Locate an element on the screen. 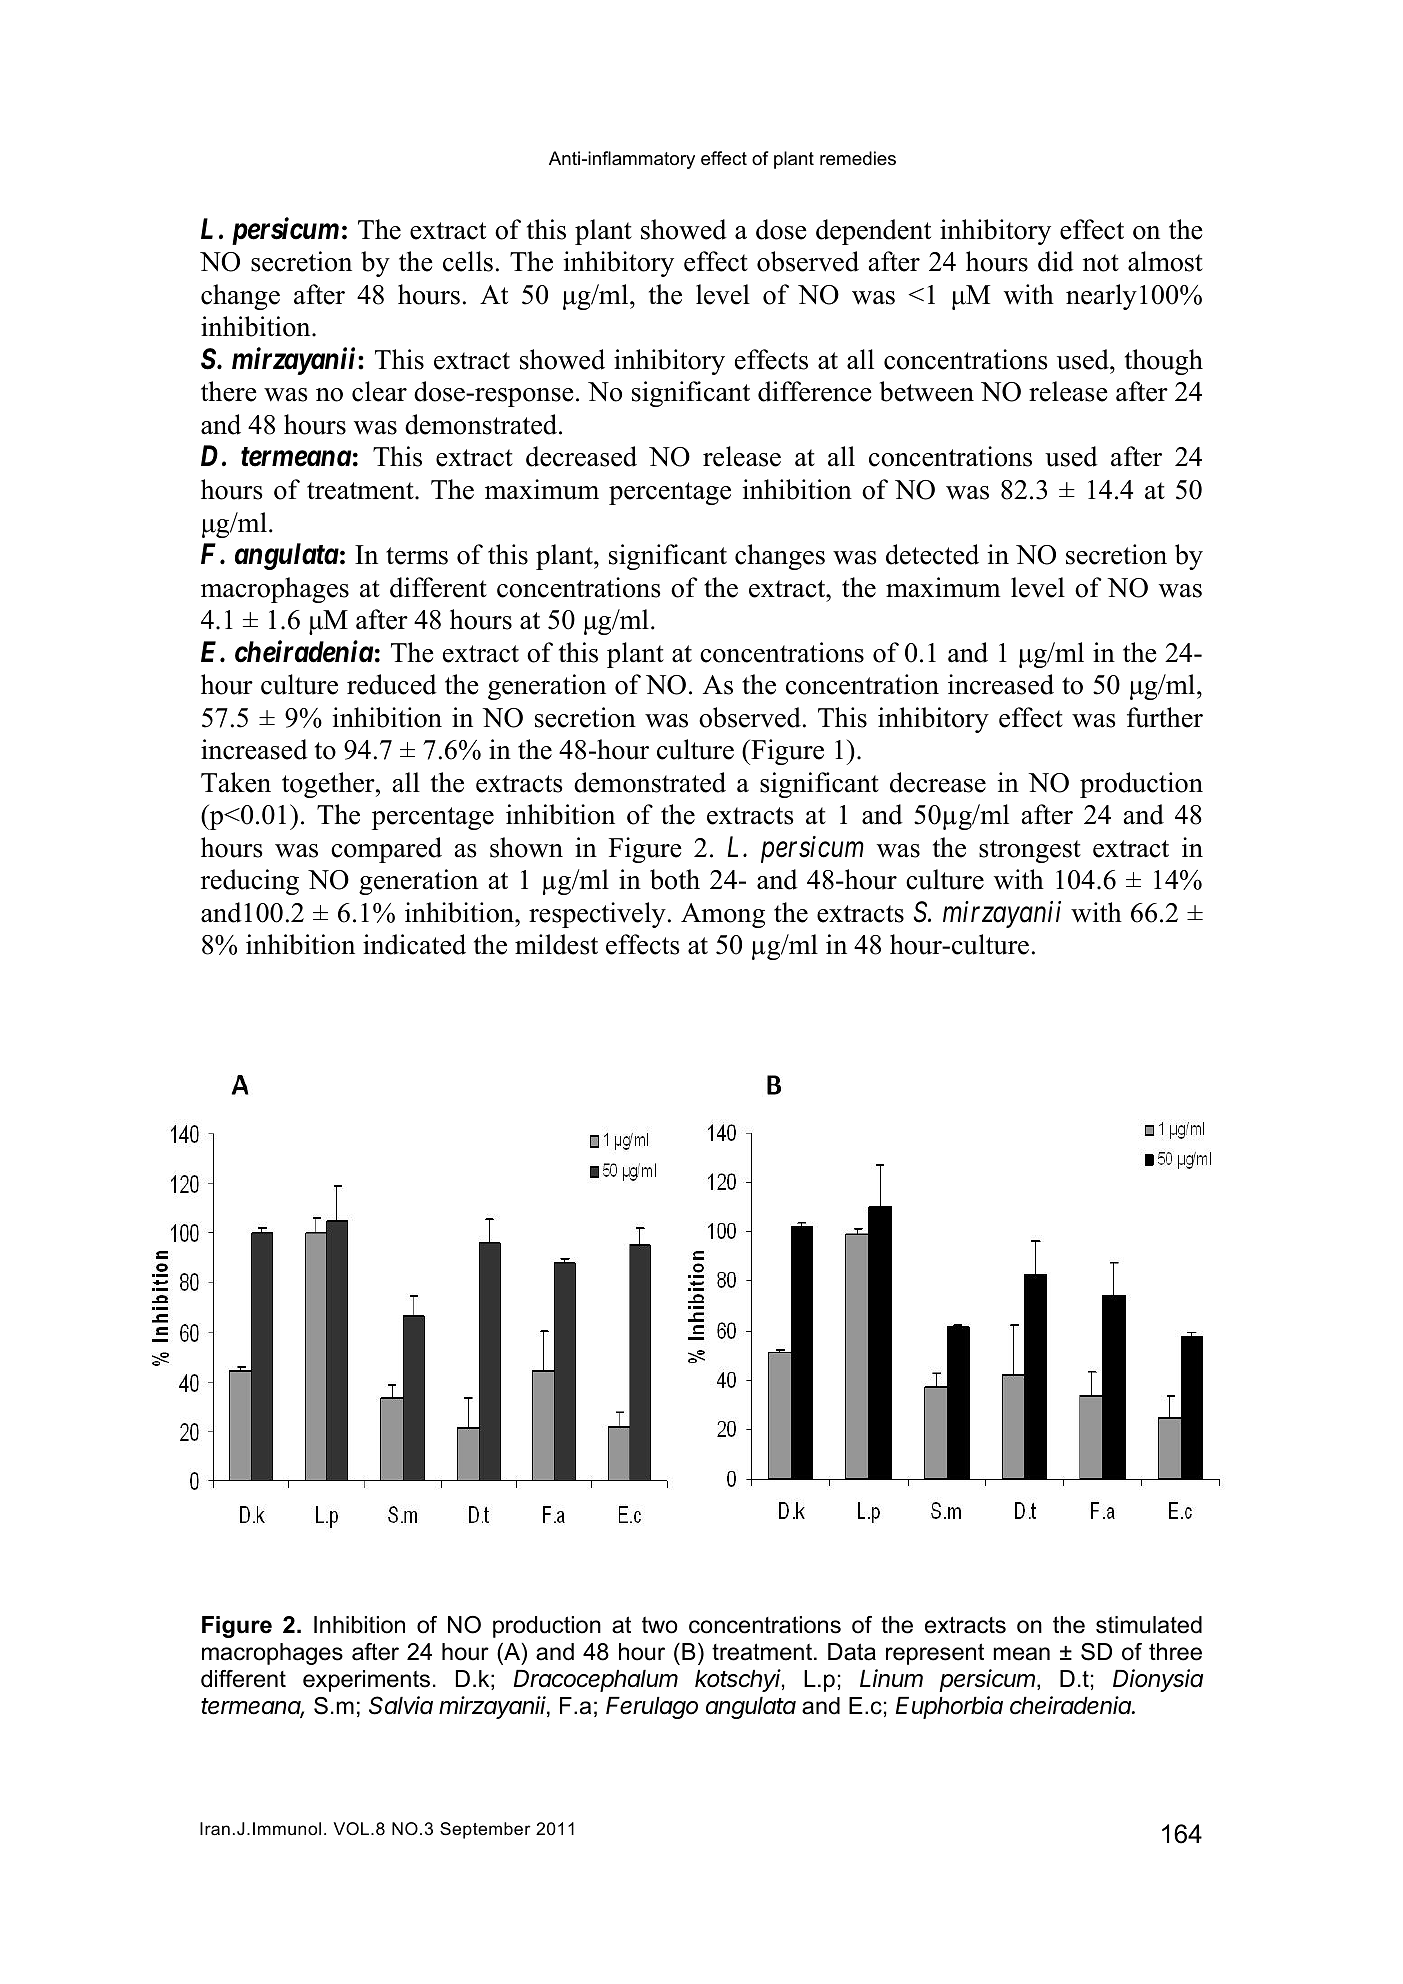  remedies is located at coordinates (858, 158).
